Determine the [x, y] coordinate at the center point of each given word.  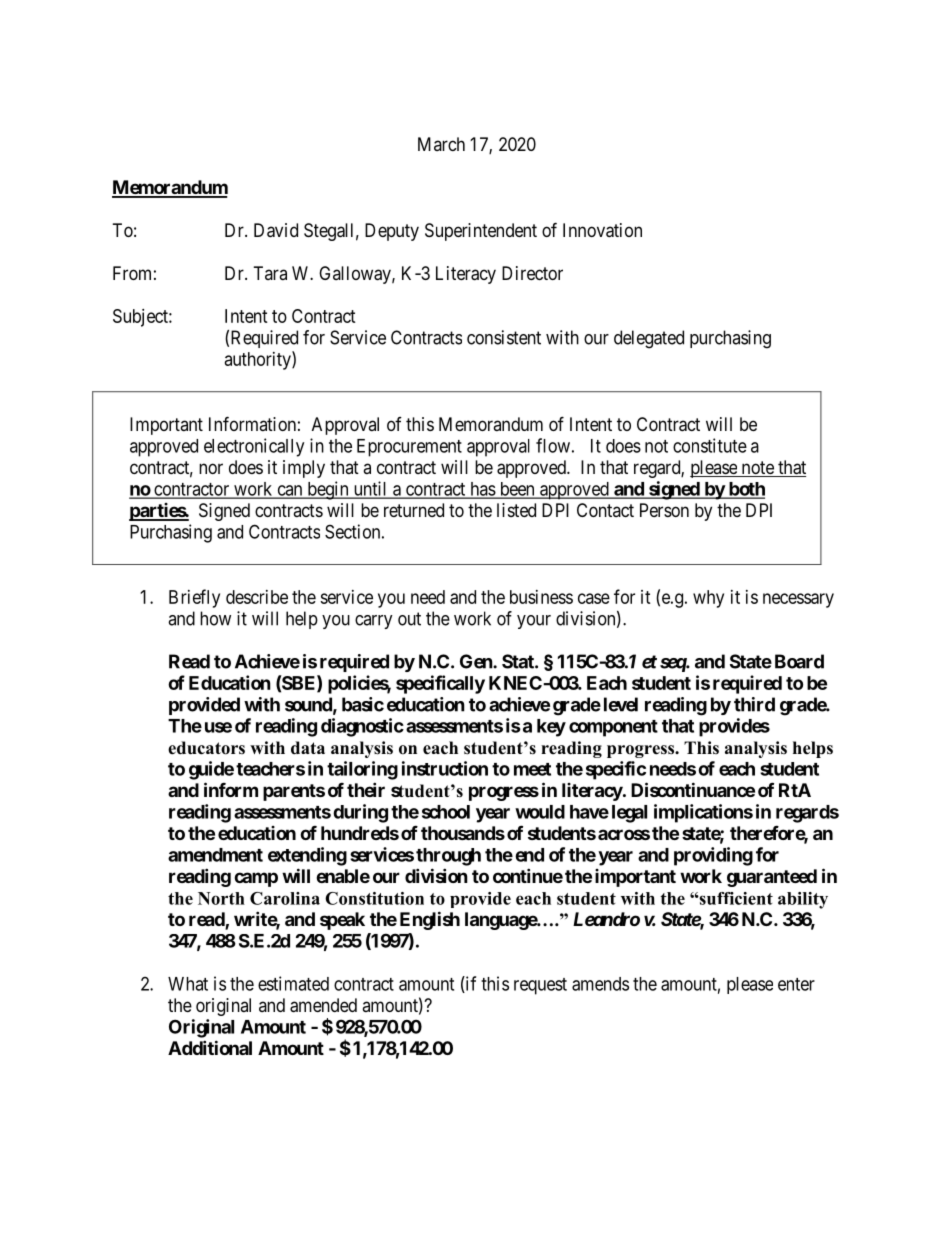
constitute [710, 445]
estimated [293, 983]
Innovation [602, 230]
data [308, 748]
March [441, 144]
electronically [254, 447]
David [276, 230]
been [517, 490]
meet [532, 769]
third [754, 704]
